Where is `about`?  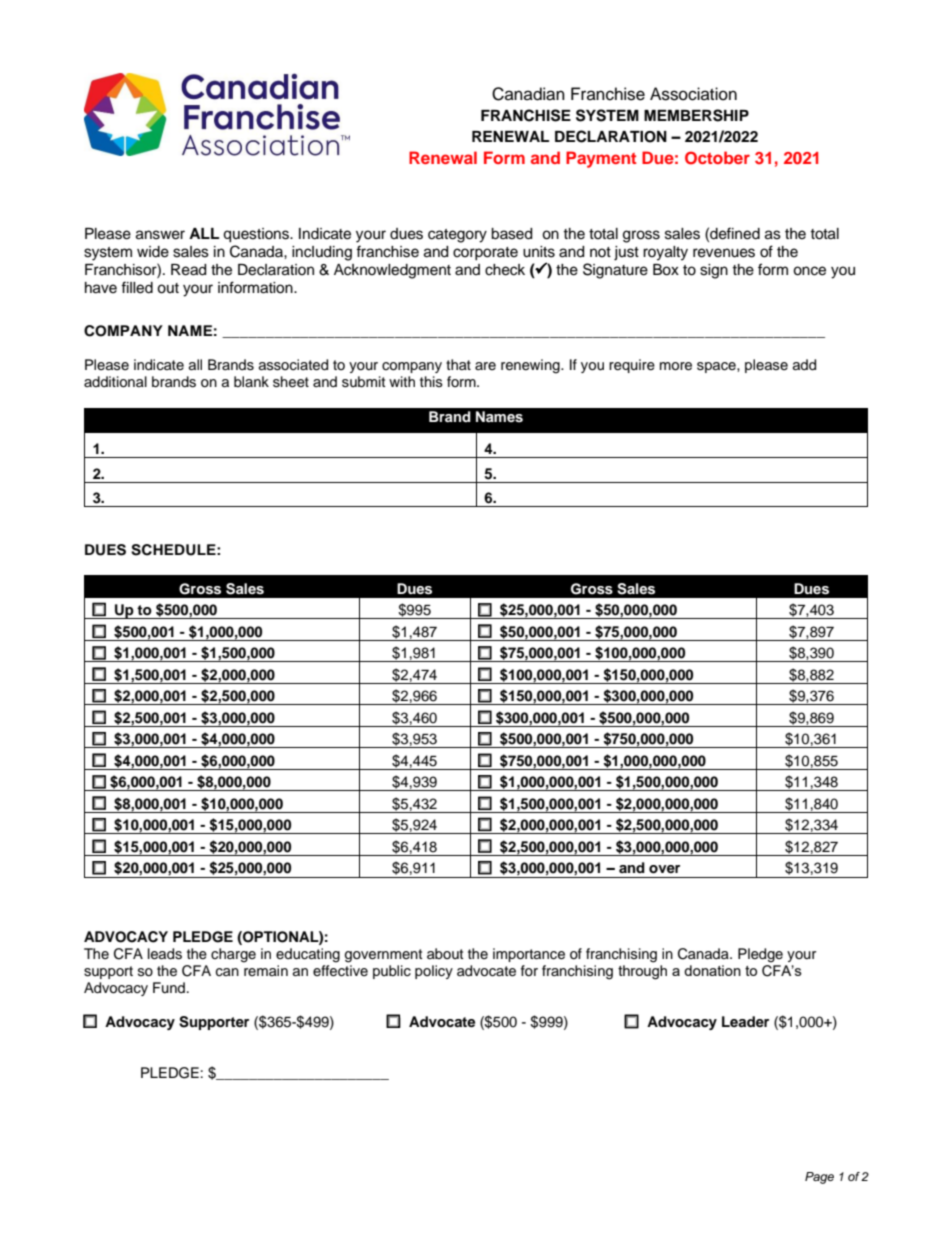
about is located at coordinates (445, 953).
